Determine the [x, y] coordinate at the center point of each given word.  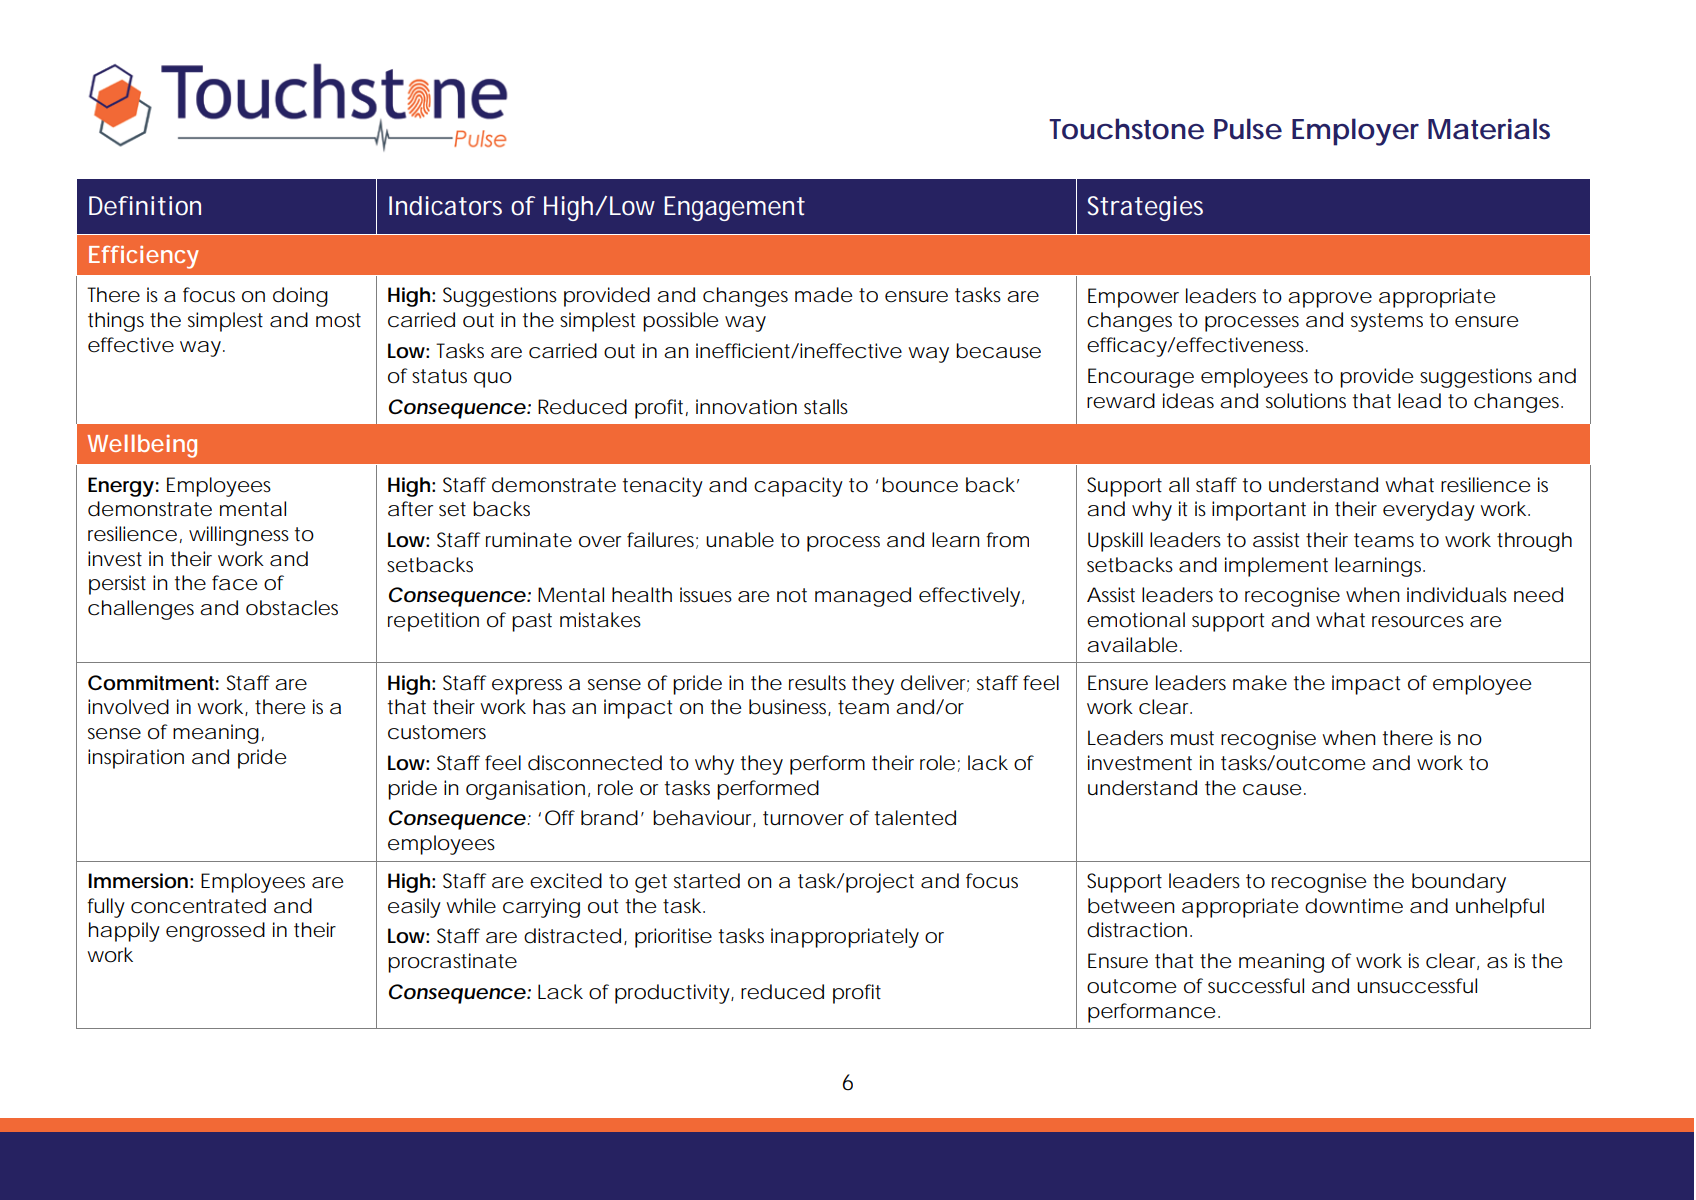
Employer [1355, 132]
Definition [145, 206]
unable [740, 540]
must [1192, 738]
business [790, 707]
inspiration [136, 759]
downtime [1354, 906]
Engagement [734, 208]
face [234, 583]
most [338, 320]
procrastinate [452, 963]
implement [1276, 567]
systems [1387, 322]
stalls [826, 407]
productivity [673, 994]
